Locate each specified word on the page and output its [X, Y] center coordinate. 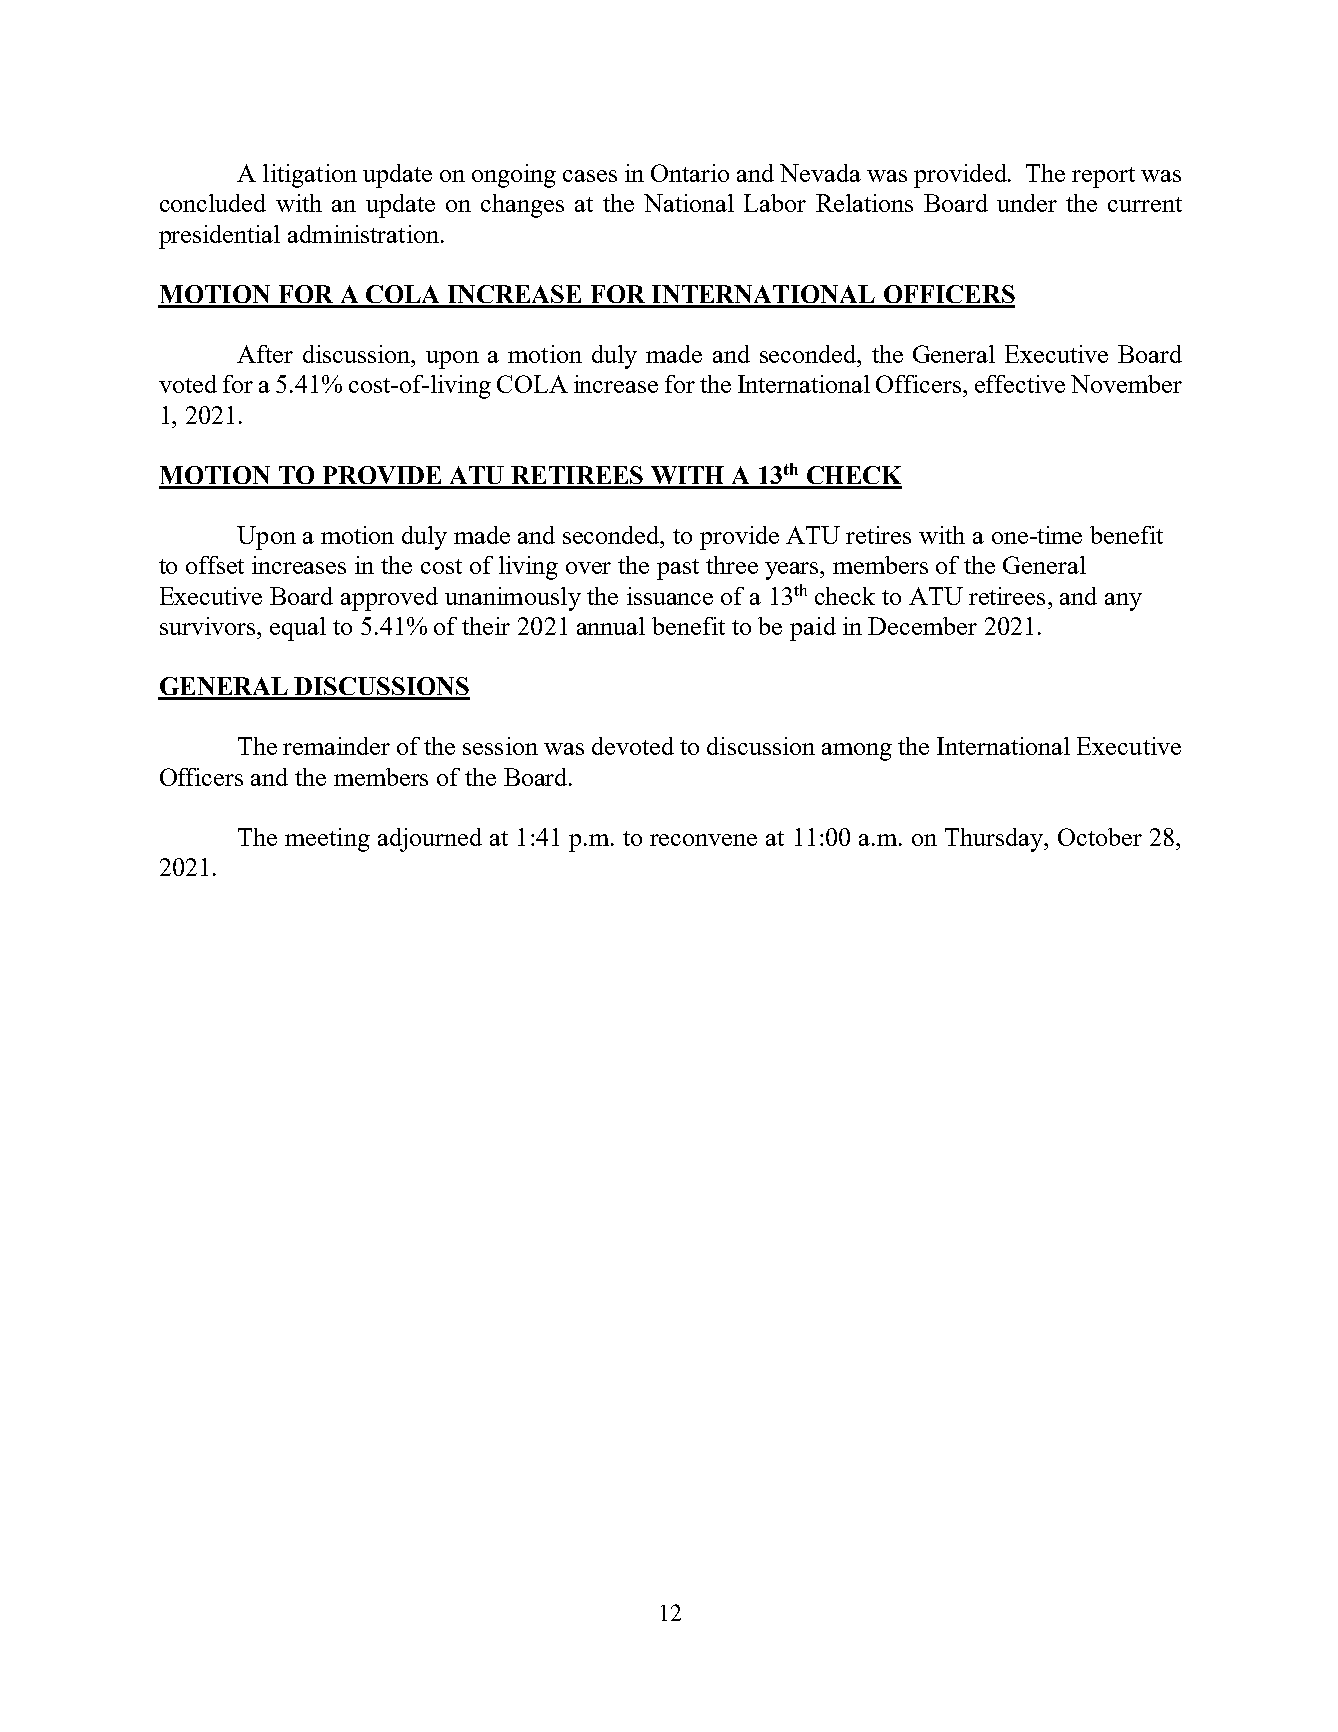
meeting [327, 840]
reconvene [703, 840]
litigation [310, 176]
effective [1020, 384]
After [265, 354]
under [1027, 203]
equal [298, 629]
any [1123, 602]
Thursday [995, 840]
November [1126, 384]
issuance [670, 596]
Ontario [690, 173]
